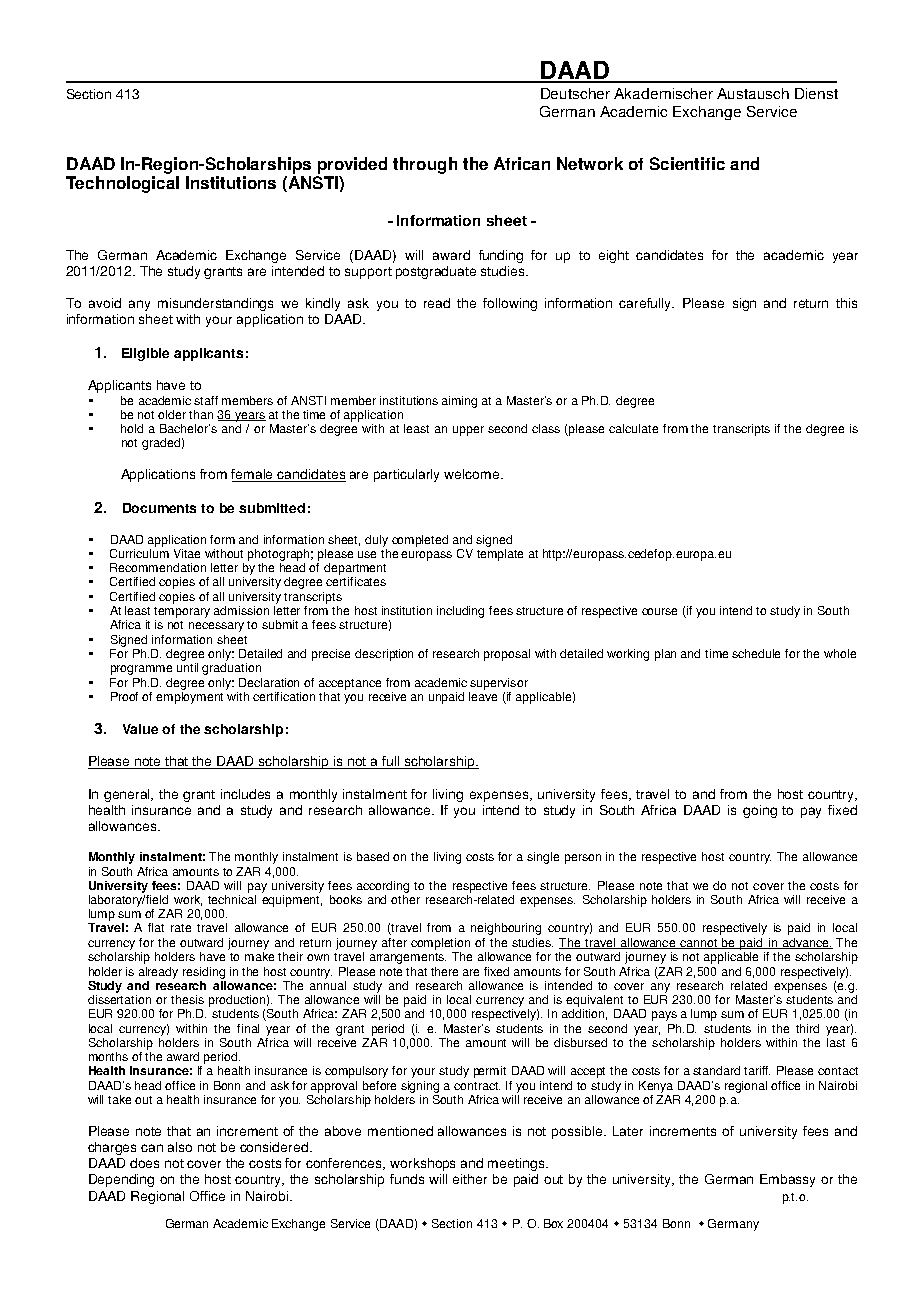  Describe the element at coordinates (846, 303) in the document. I see `this` at that location.
